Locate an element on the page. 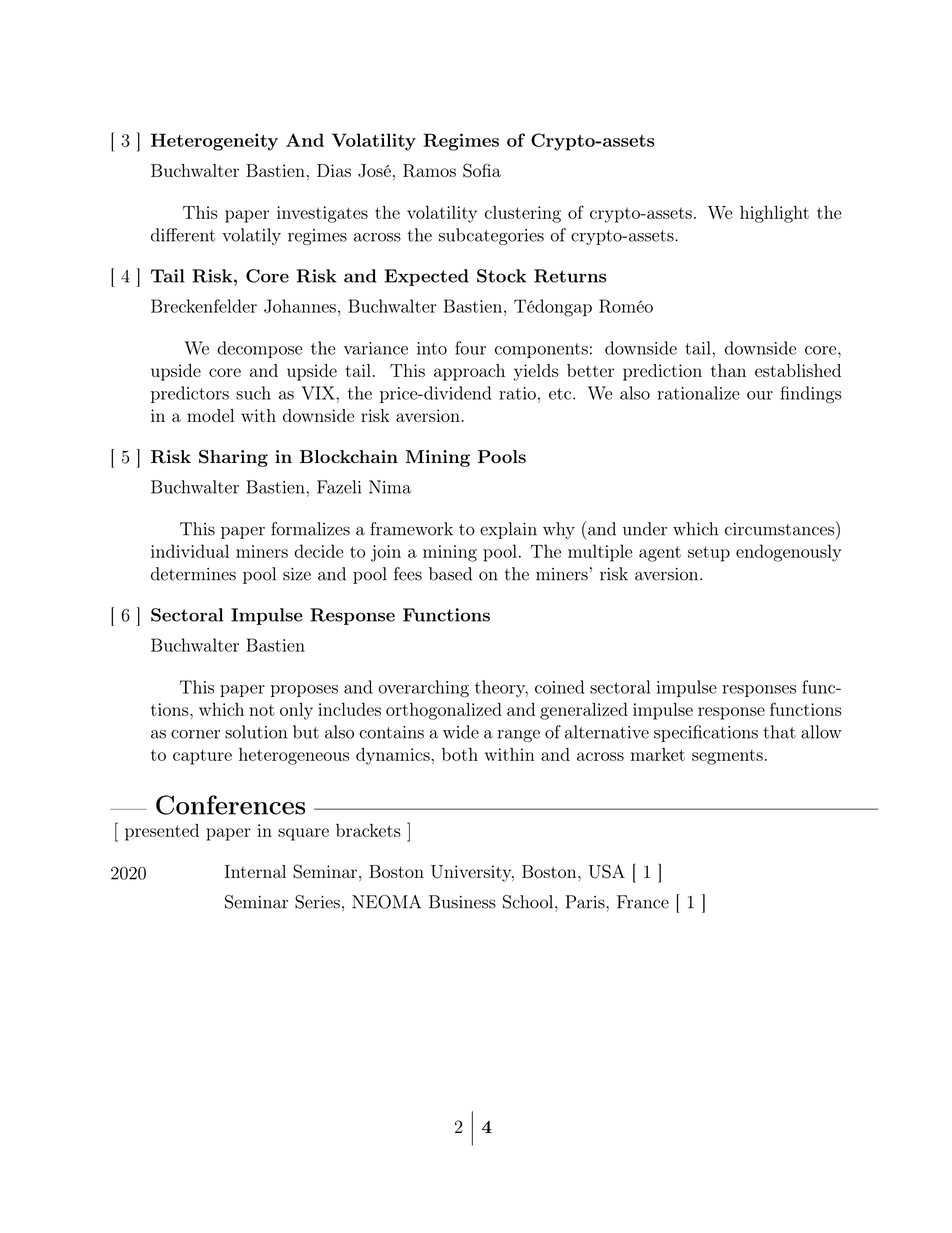 The width and height of the document is (952, 1233). University is located at coordinates (472, 873).
